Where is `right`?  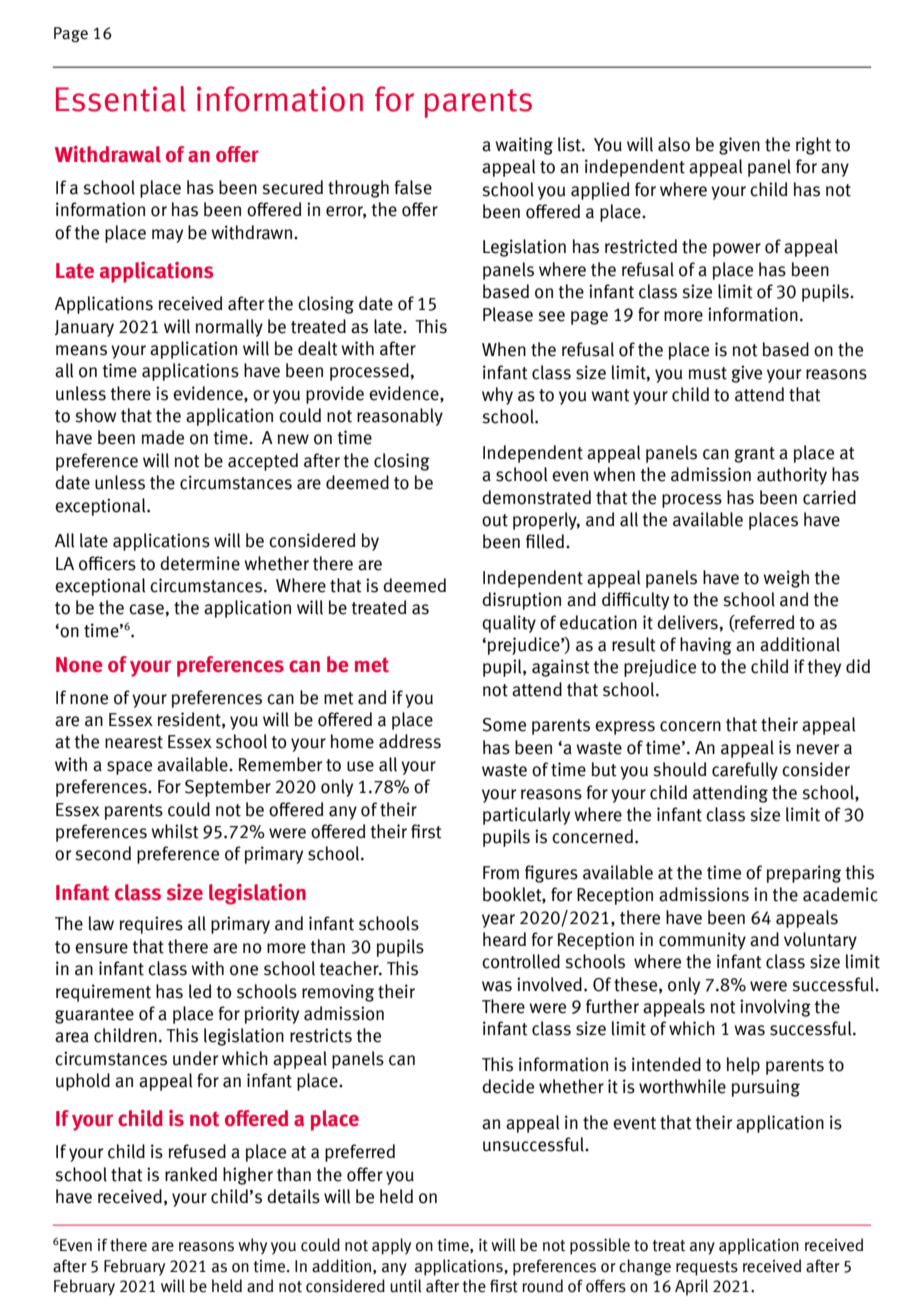 right is located at coordinates (813, 146).
